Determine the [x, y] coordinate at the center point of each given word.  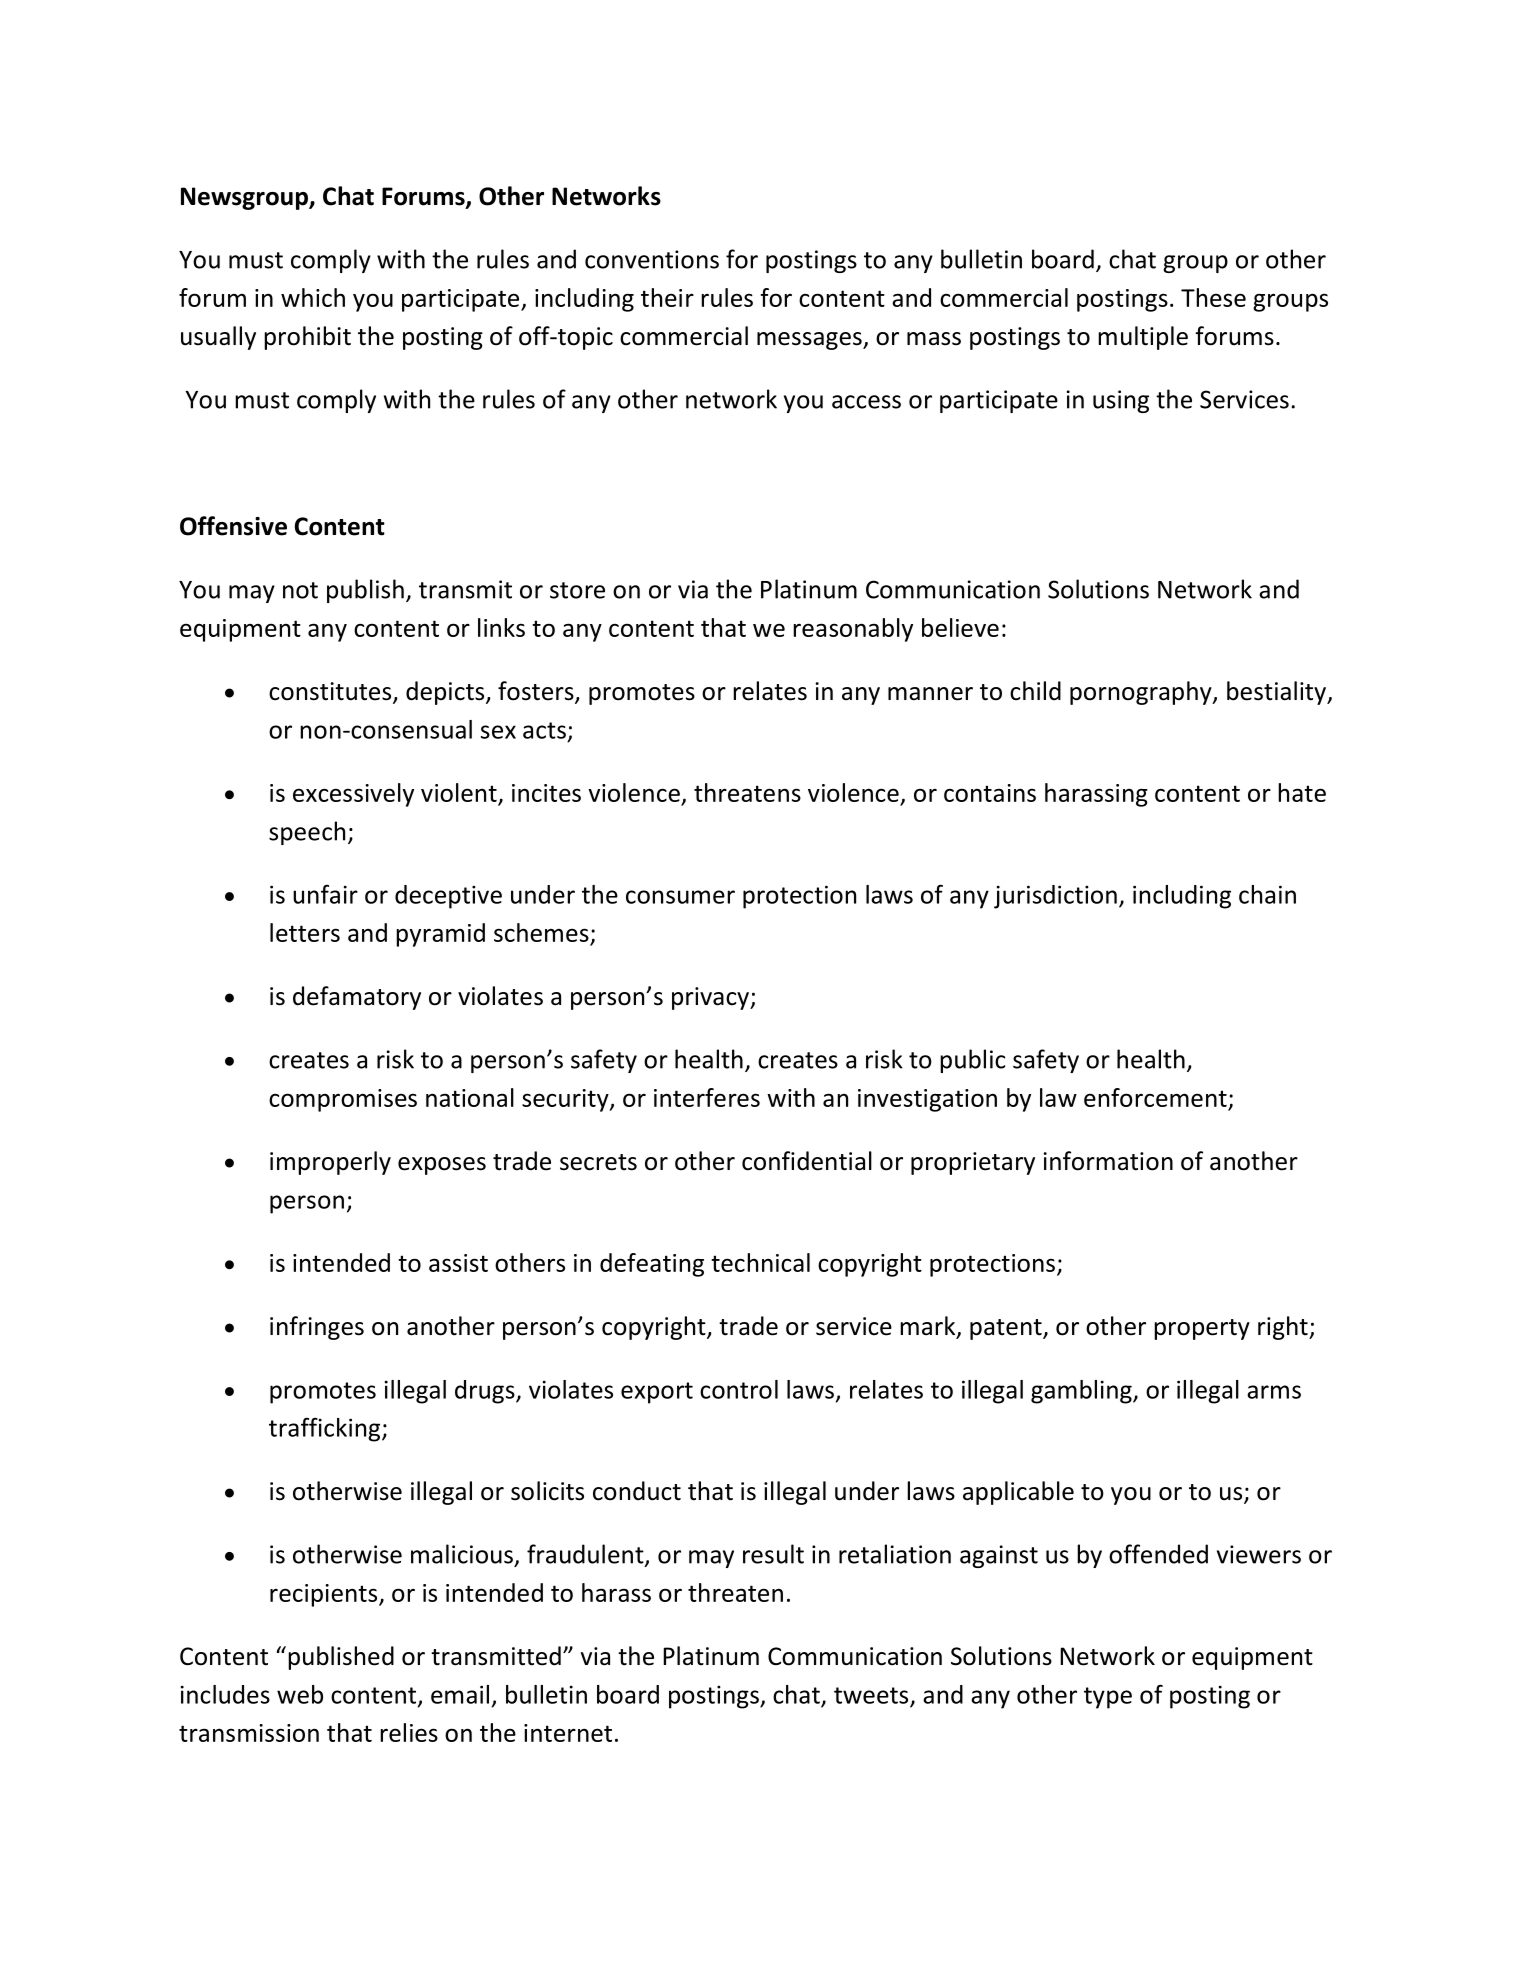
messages [810, 341]
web [300, 1694]
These [1213, 297]
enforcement [1155, 1097]
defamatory [357, 998]
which [313, 297]
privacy [711, 998]
